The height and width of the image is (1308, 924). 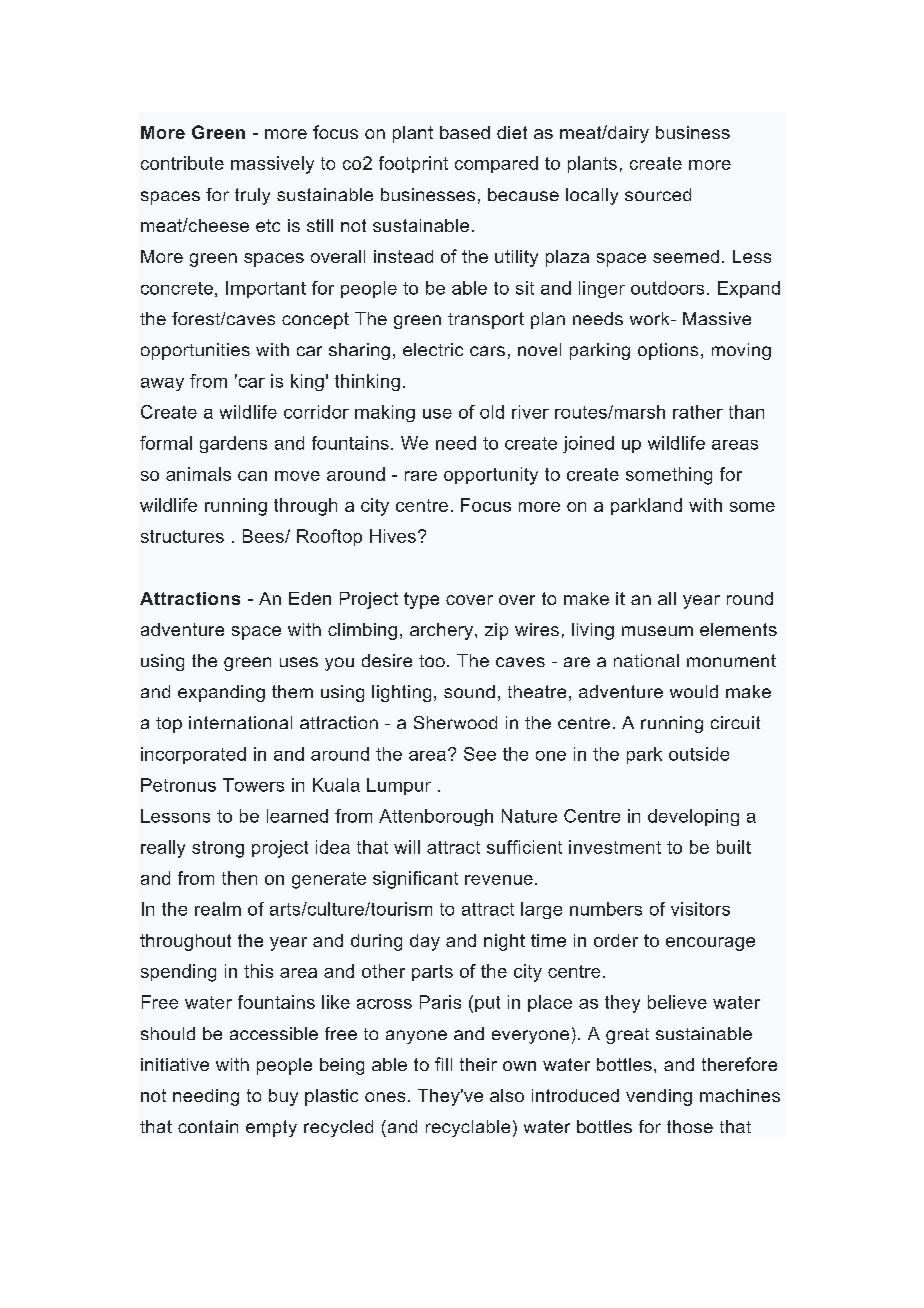 I want to click on contain, so click(x=208, y=1126).
